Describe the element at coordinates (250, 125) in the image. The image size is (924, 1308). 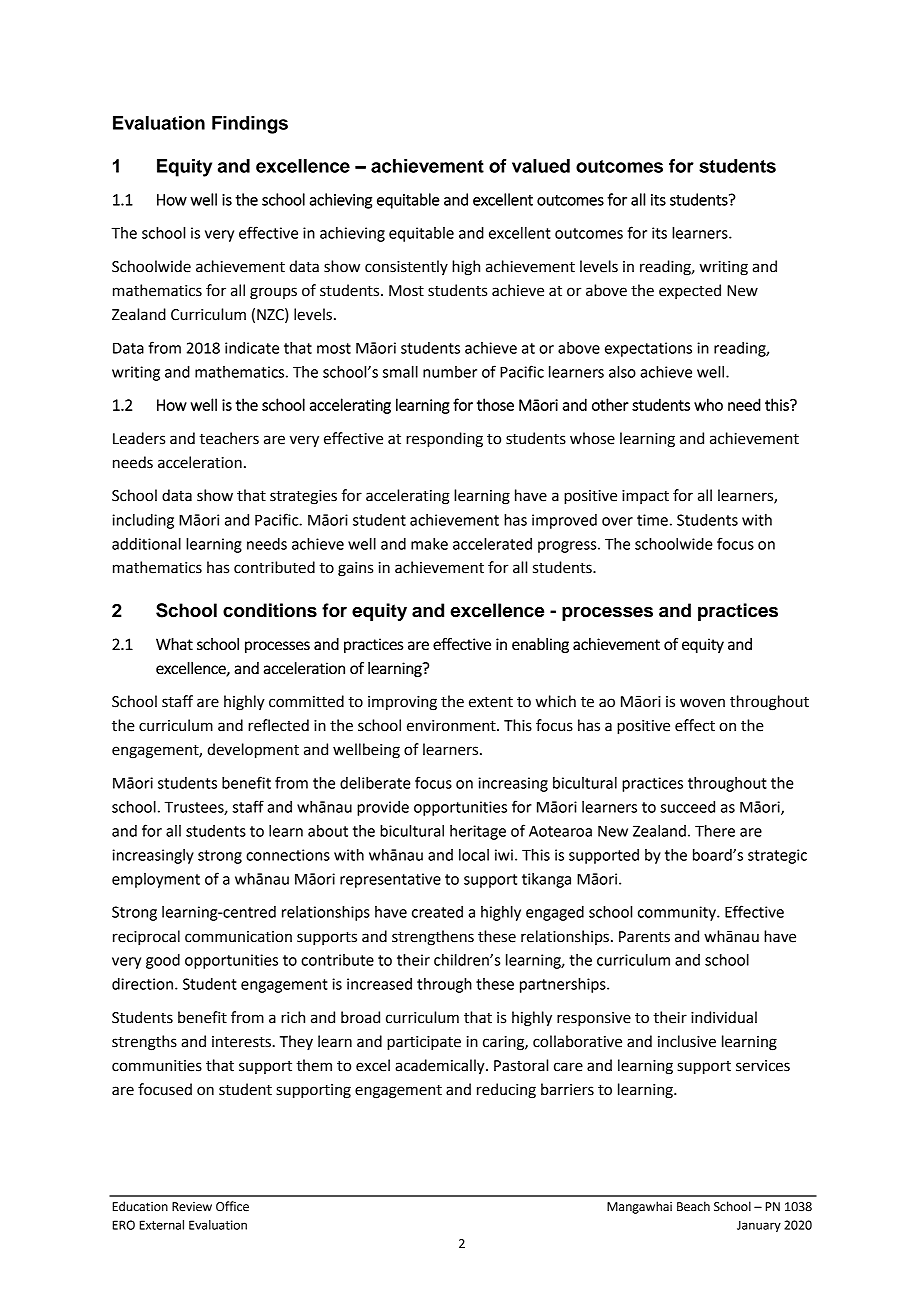
I see `Findings` at that location.
